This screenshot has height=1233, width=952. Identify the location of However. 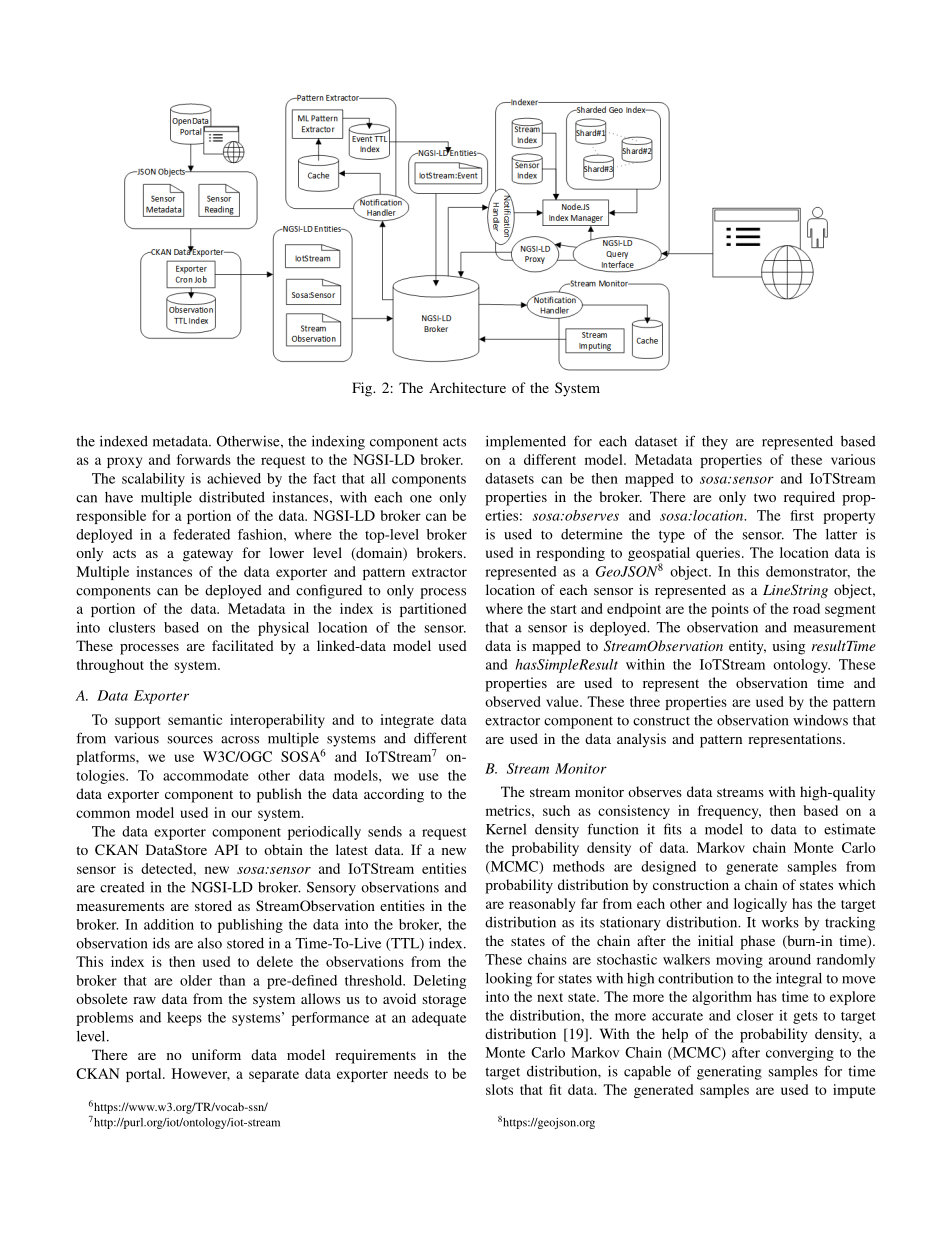
(201, 1074).
